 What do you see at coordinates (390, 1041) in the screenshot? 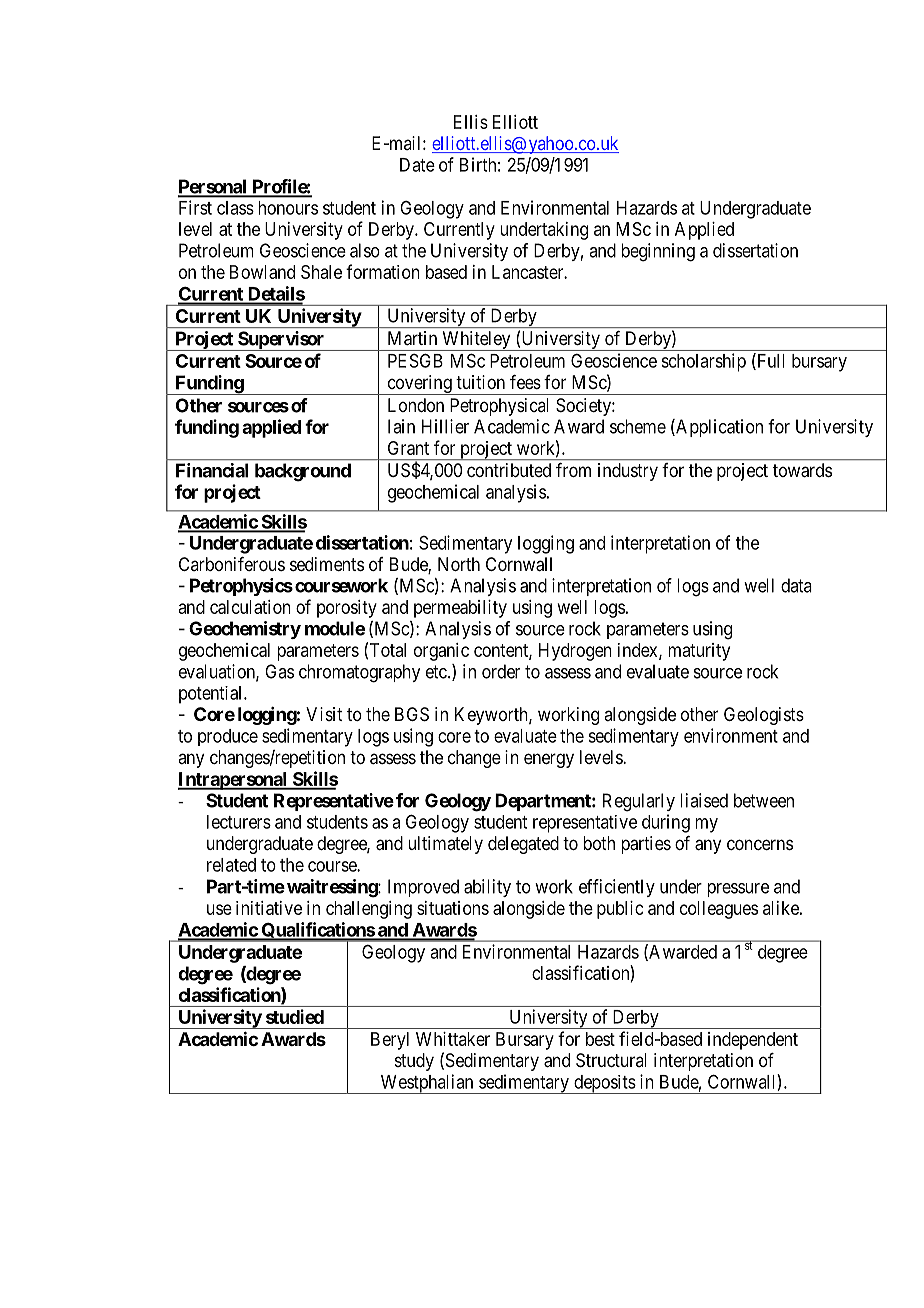
I see `Beryl` at bounding box center [390, 1041].
